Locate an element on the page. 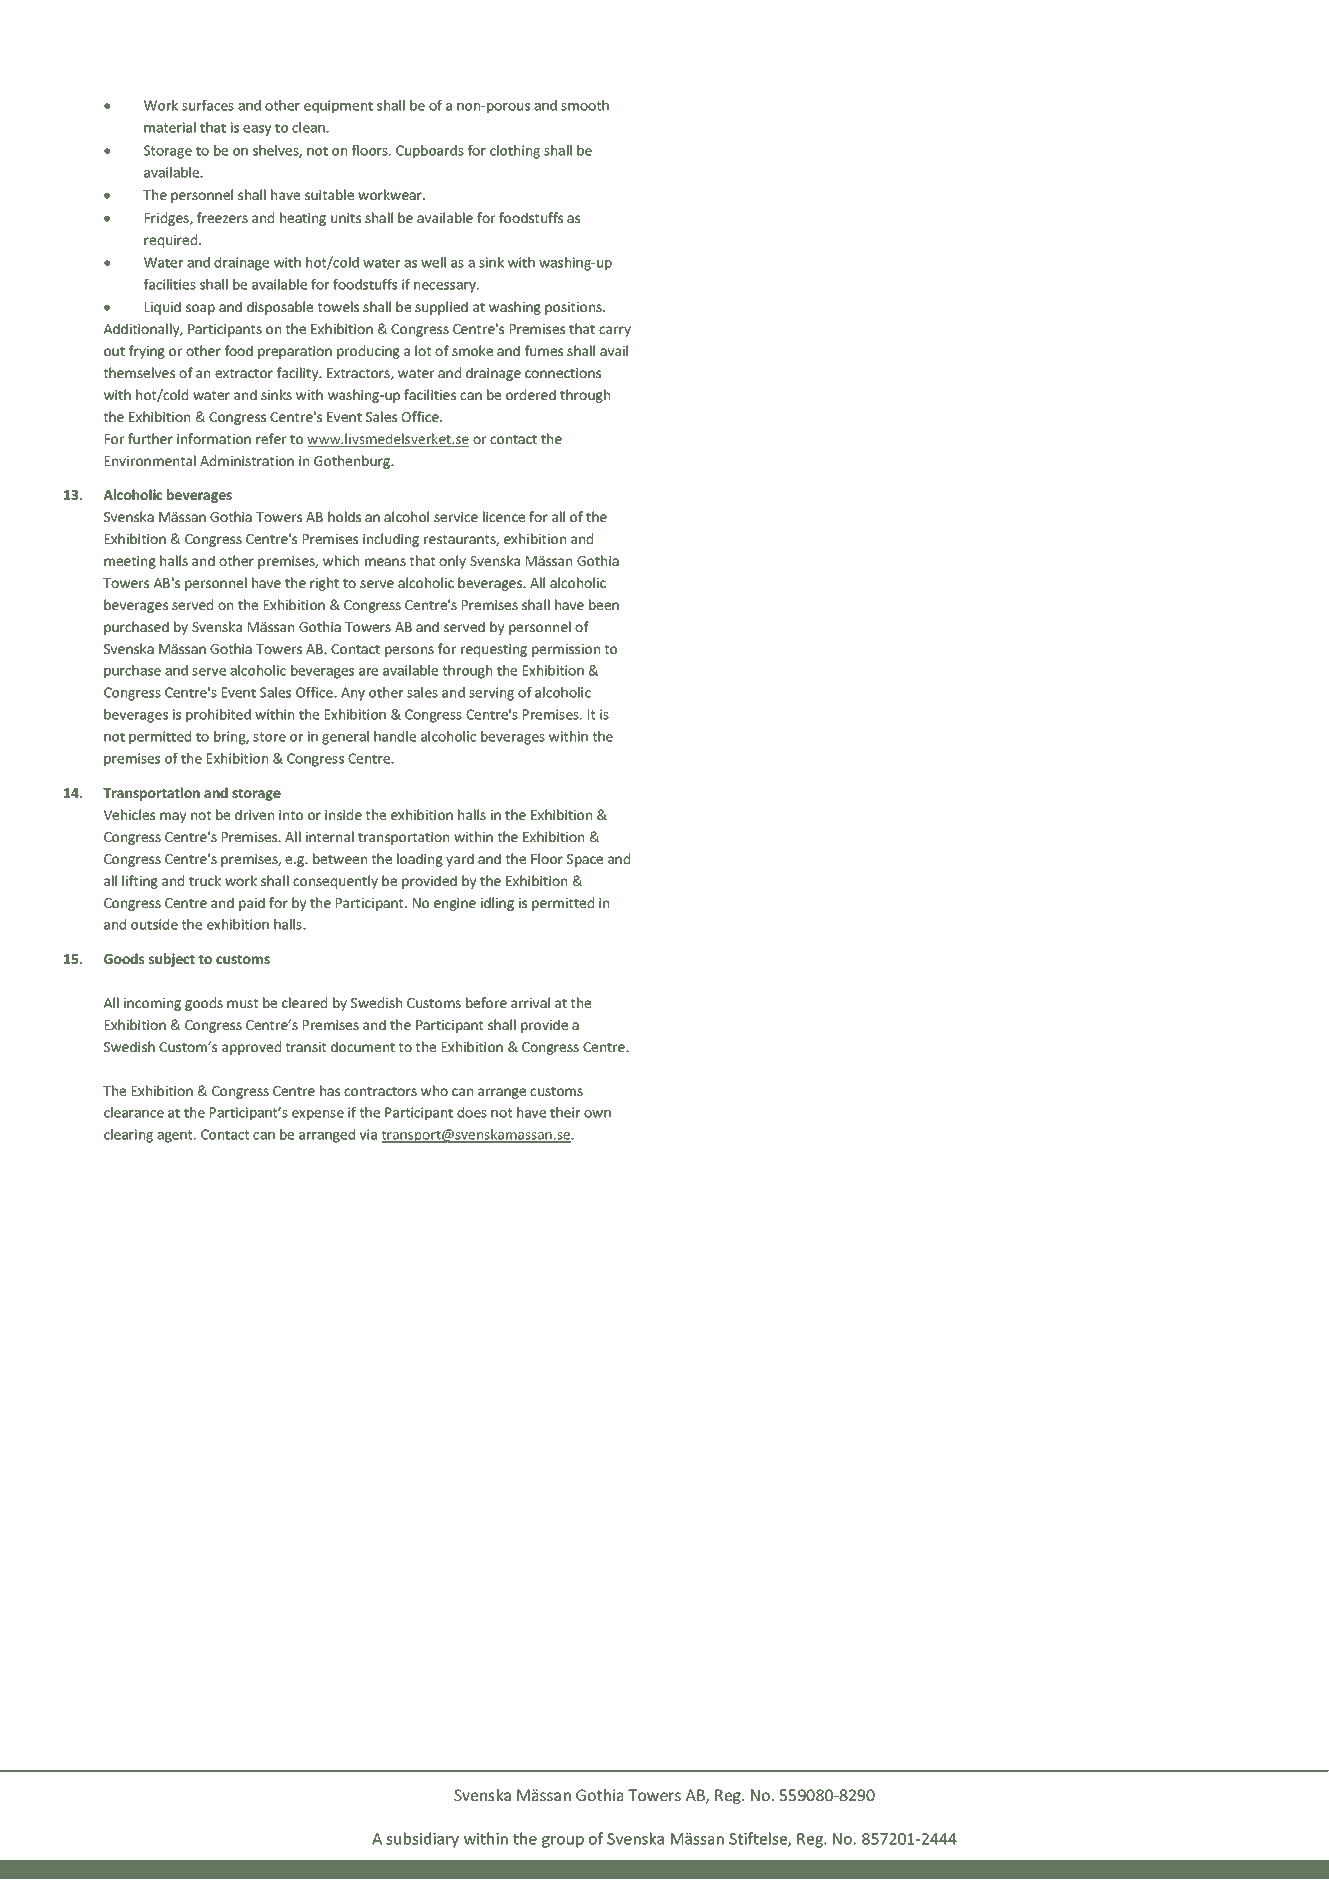 This document has height=1880, width=1329. their is located at coordinates (565, 1112).
